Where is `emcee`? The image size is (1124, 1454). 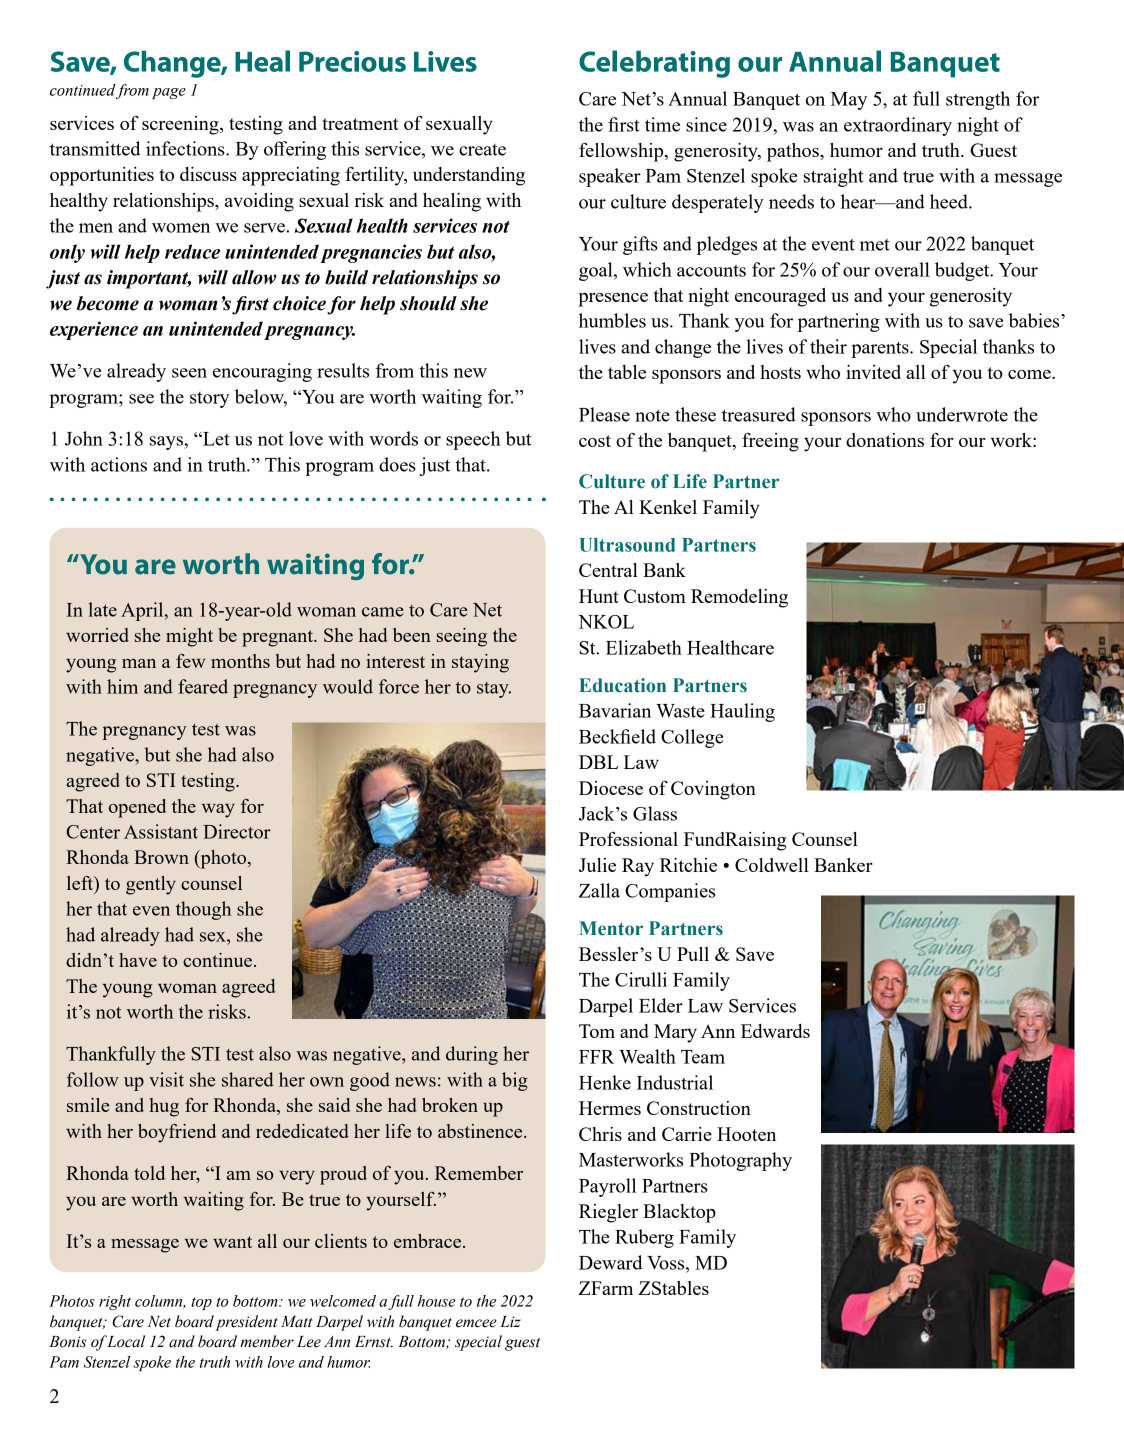 emcee is located at coordinates (476, 1323).
